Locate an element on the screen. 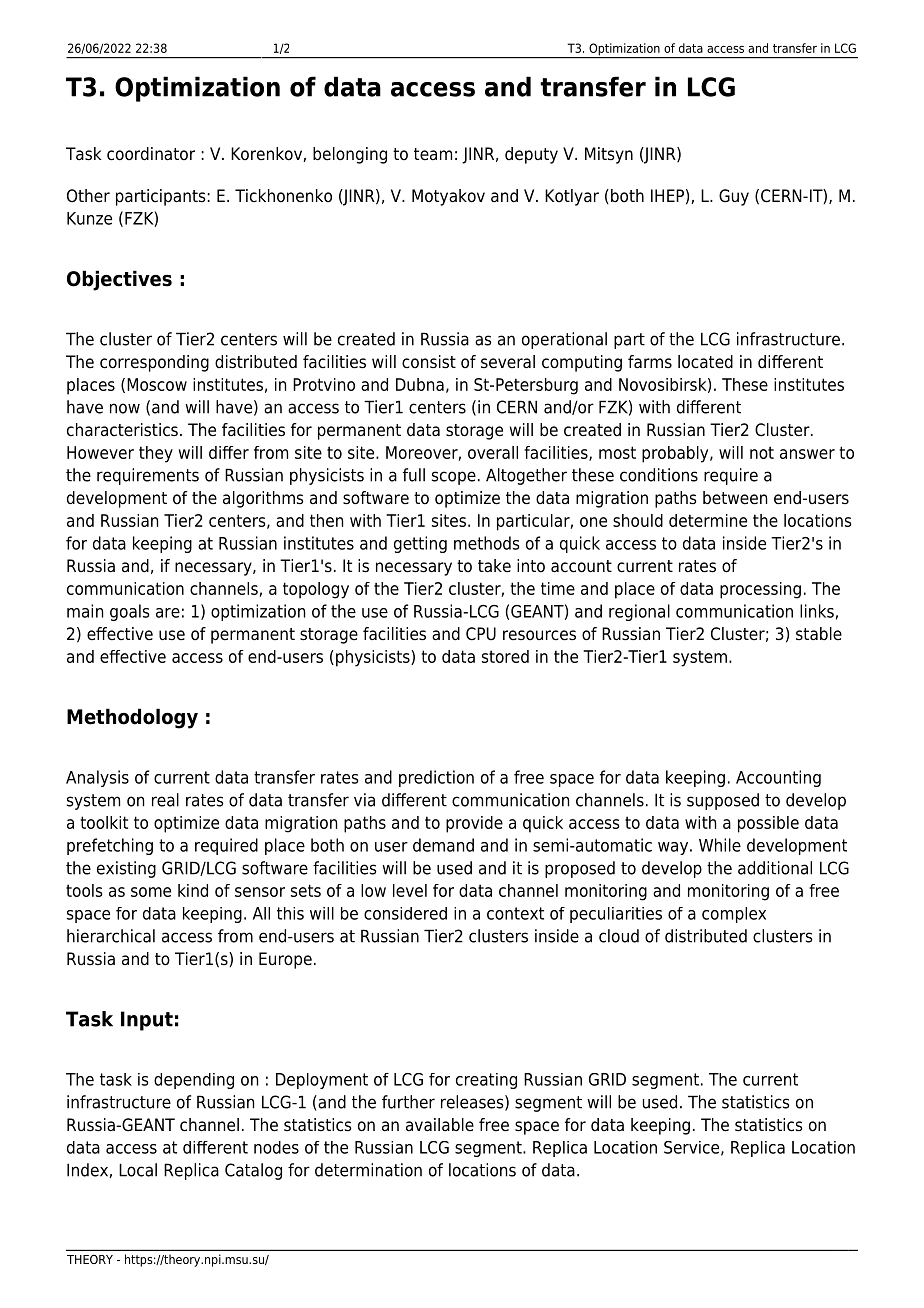 The width and height of the screenshot is (924, 1308). available is located at coordinates (440, 1125).
